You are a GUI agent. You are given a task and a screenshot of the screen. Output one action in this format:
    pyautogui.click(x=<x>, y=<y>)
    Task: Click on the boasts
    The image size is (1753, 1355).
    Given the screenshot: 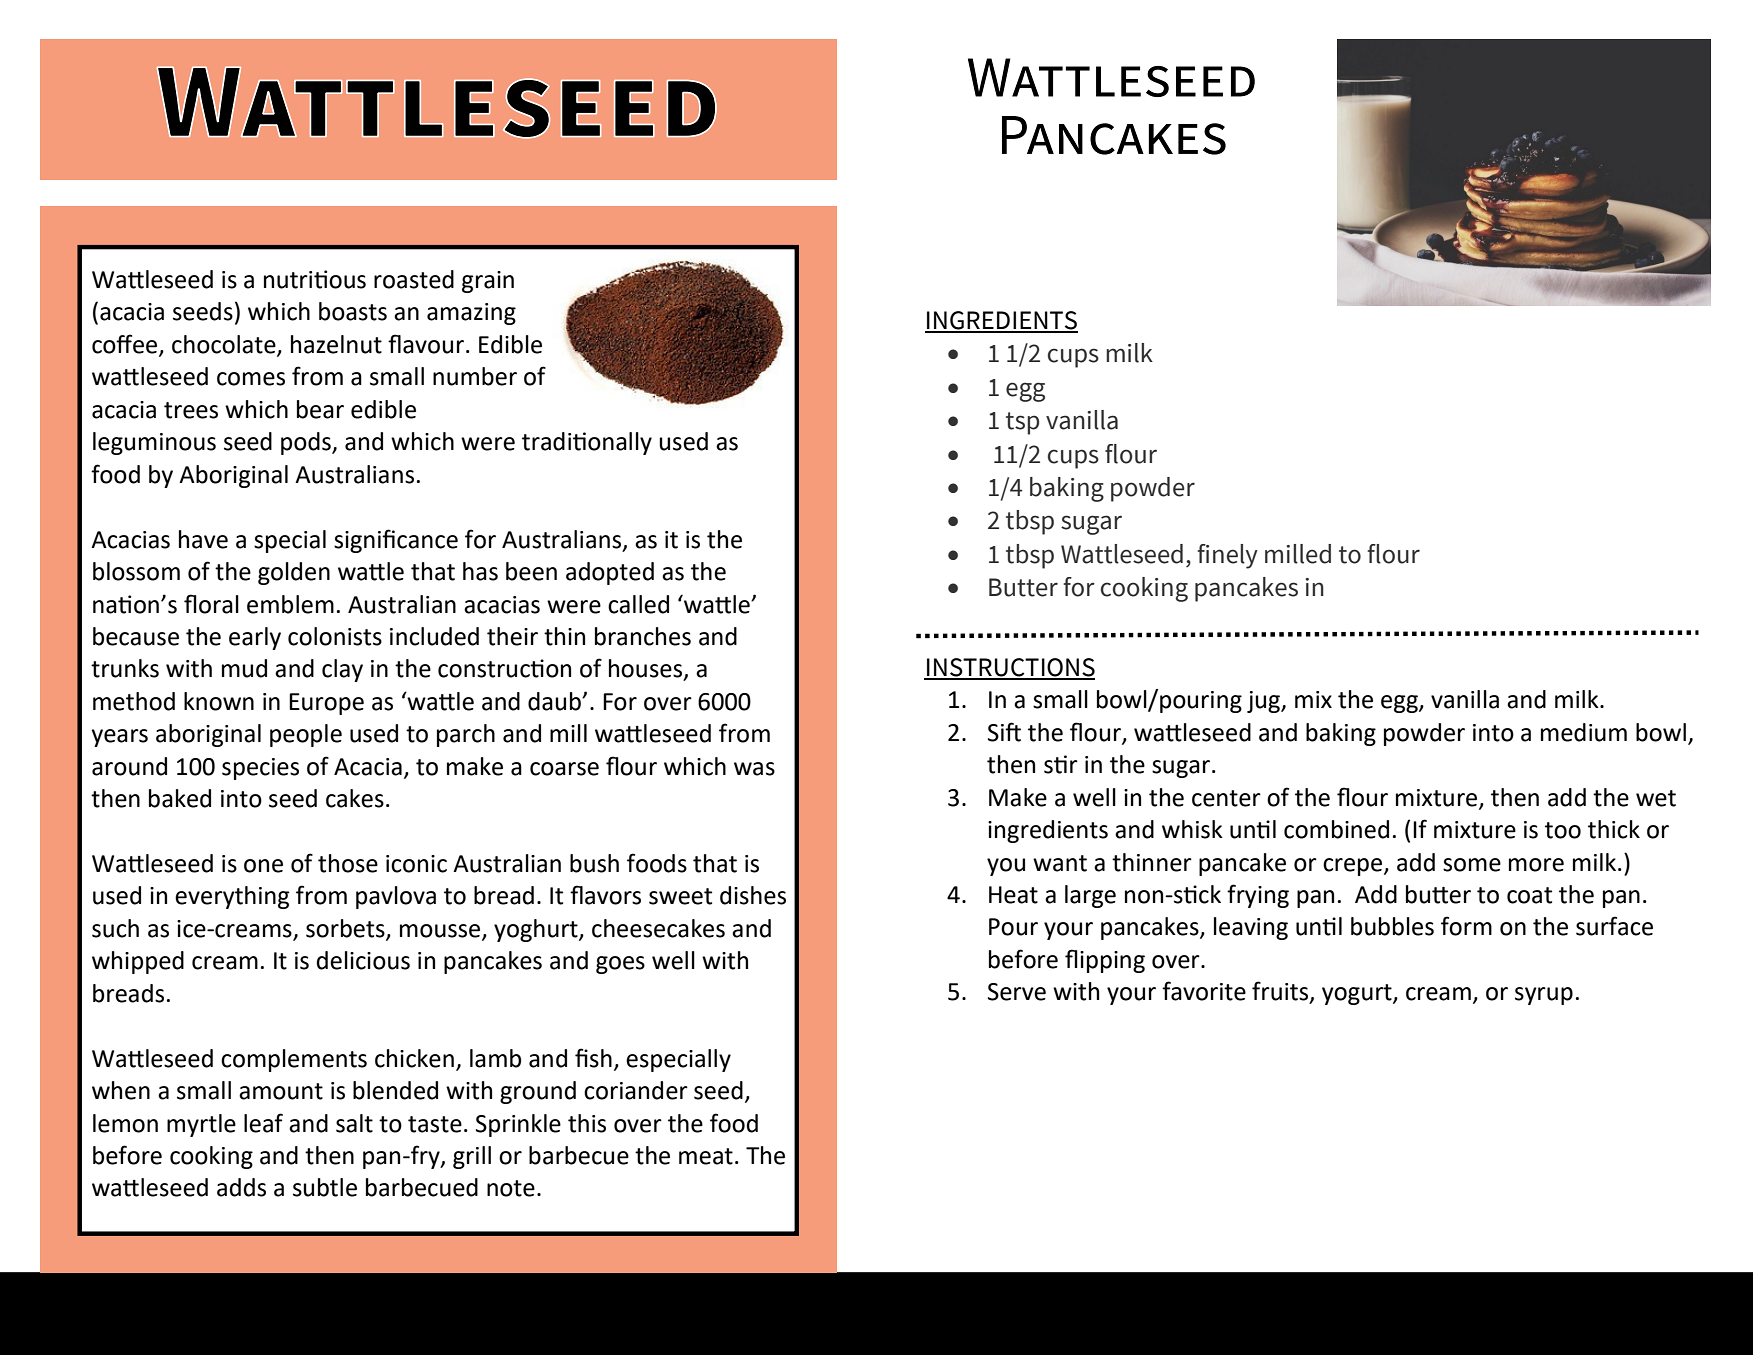 What is the action you would take?
    pyautogui.click(x=353, y=311)
